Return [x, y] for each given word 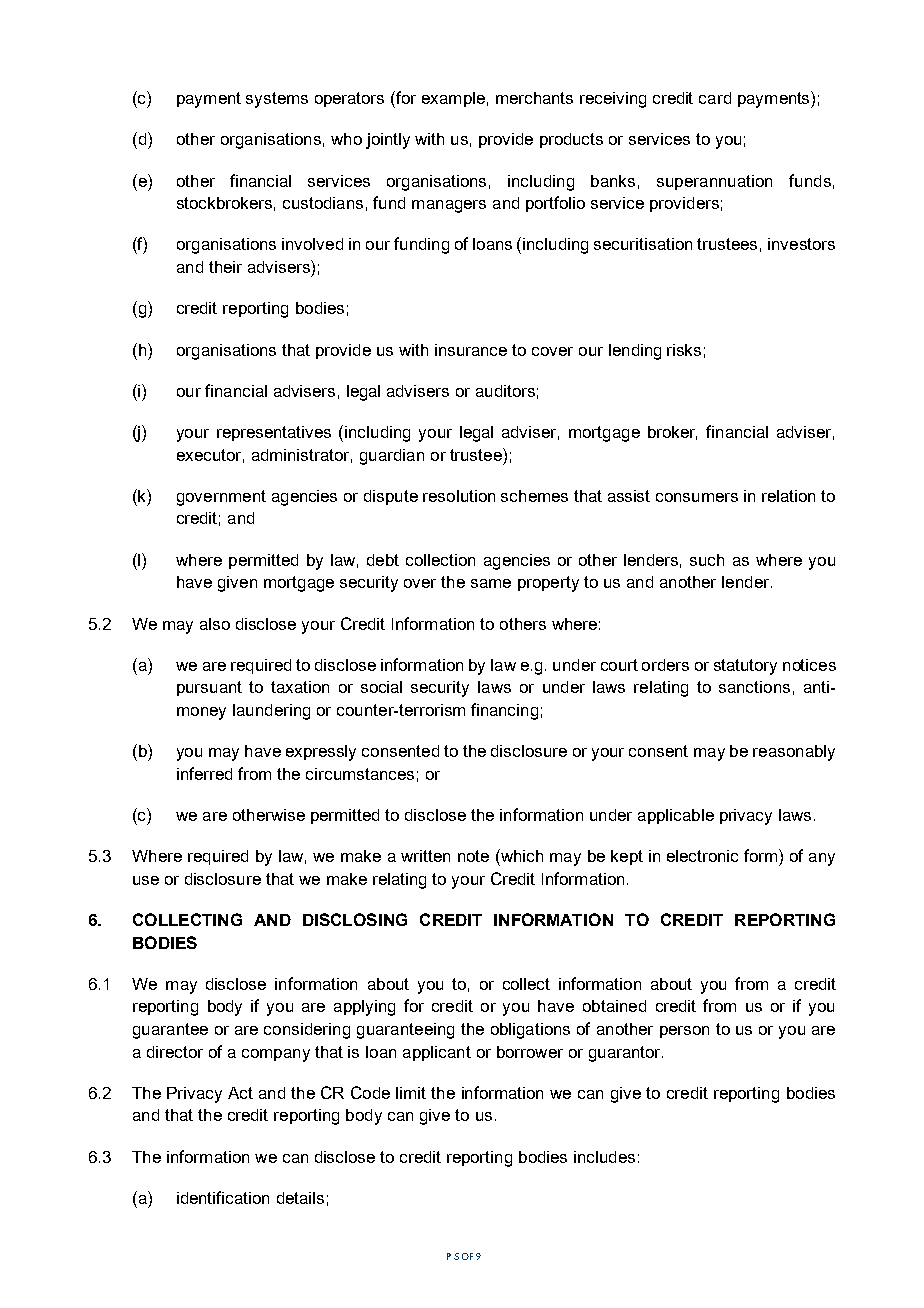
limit [411, 1093]
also [215, 624]
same [491, 583]
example [453, 99]
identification [223, 1197]
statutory [745, 667]
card [715, 98]
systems [277, 100]
